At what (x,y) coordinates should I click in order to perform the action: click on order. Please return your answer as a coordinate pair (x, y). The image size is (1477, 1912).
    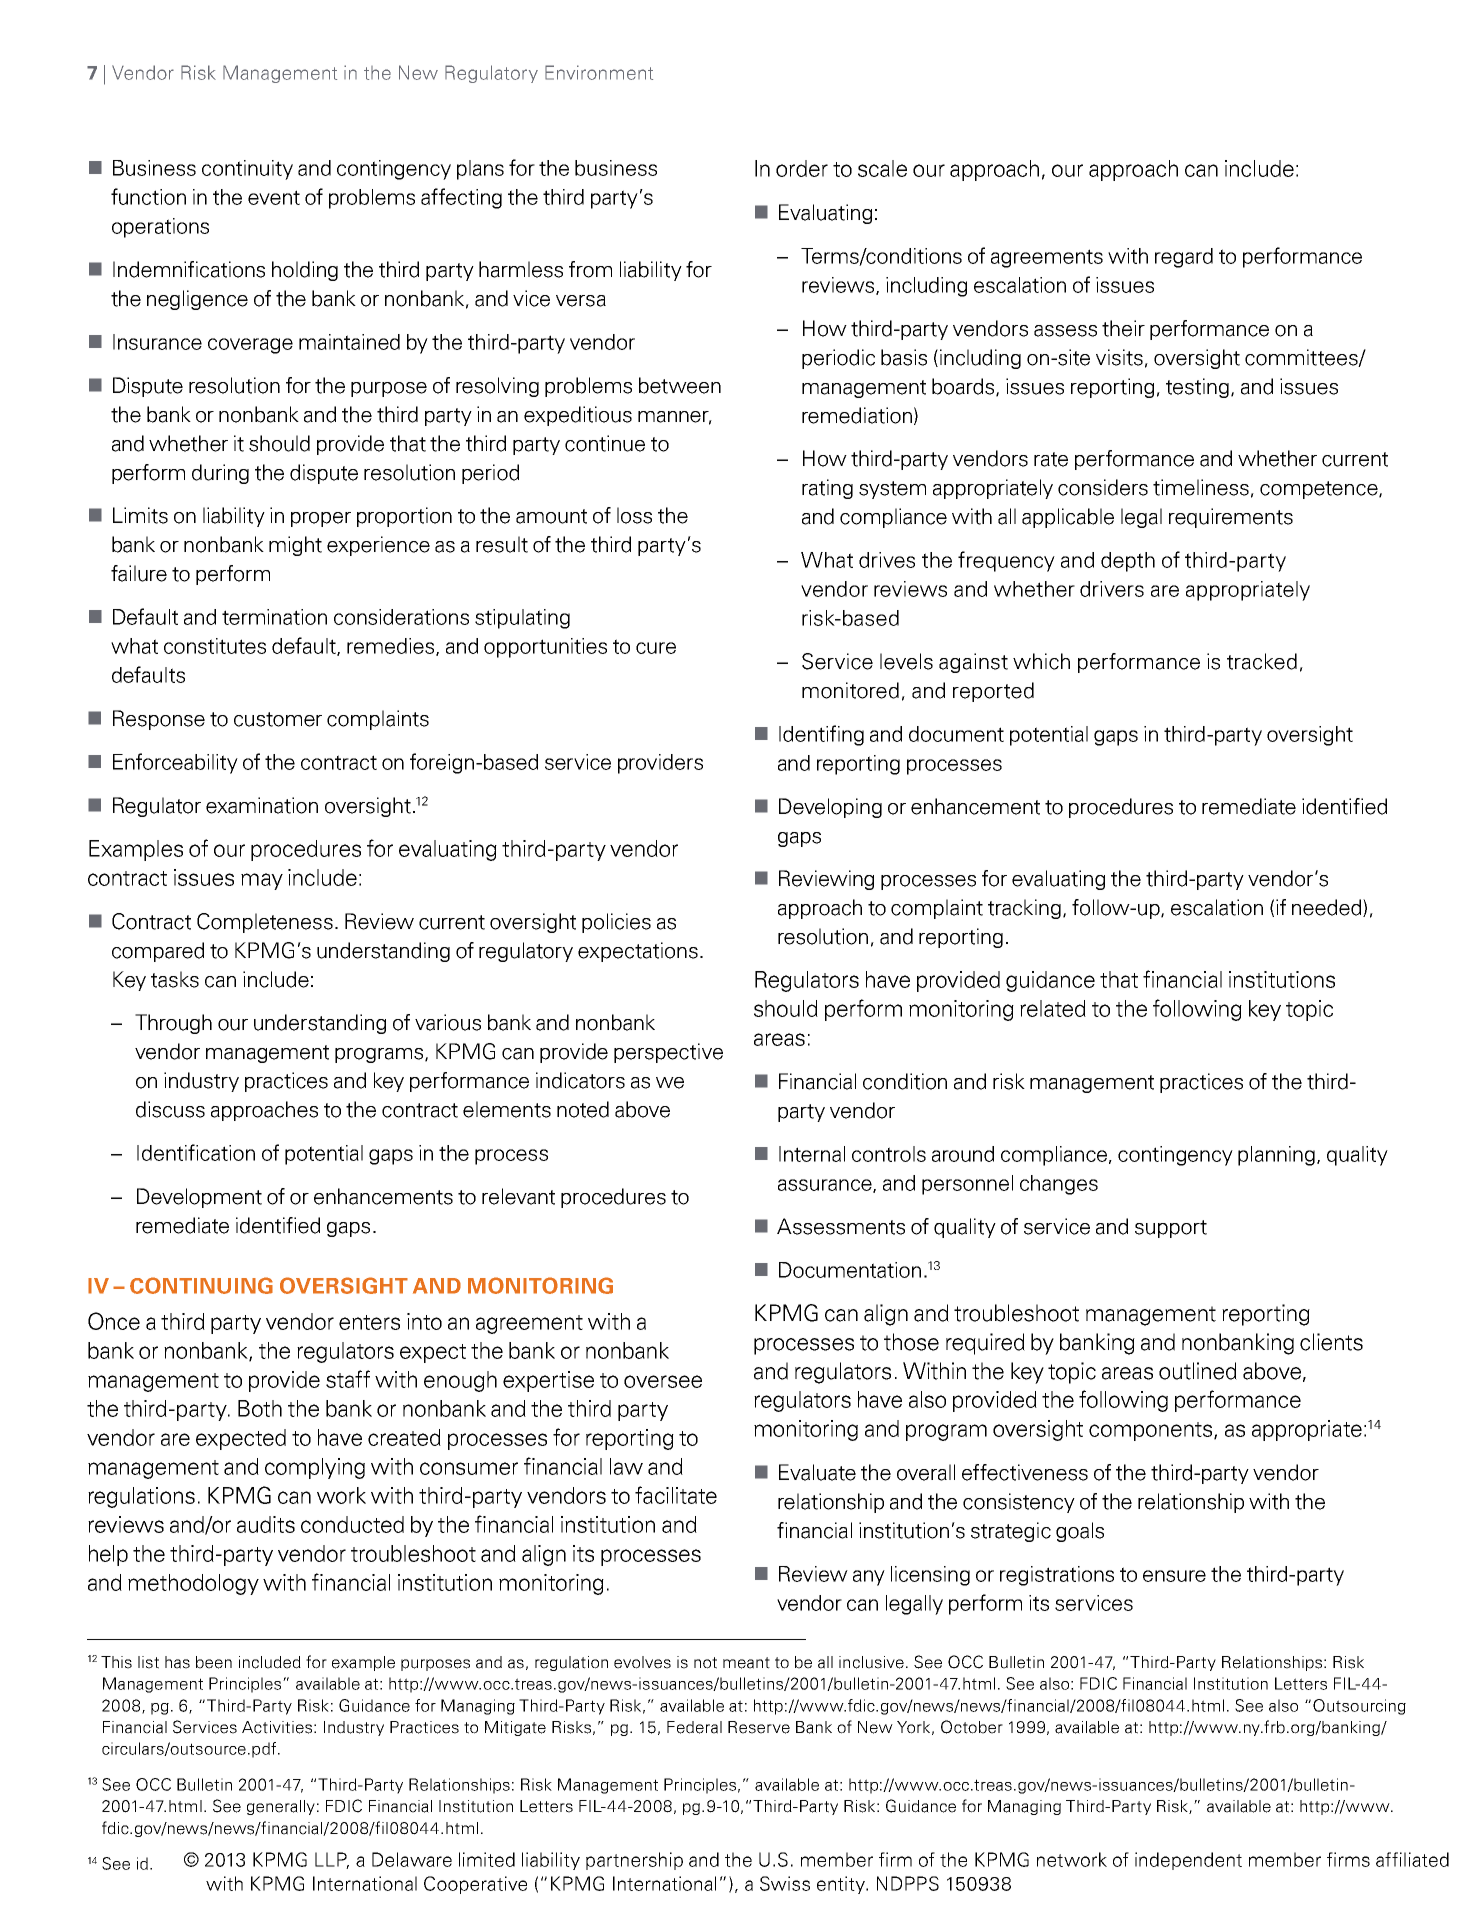
    Looking at the image, I should click on (802, 168).
